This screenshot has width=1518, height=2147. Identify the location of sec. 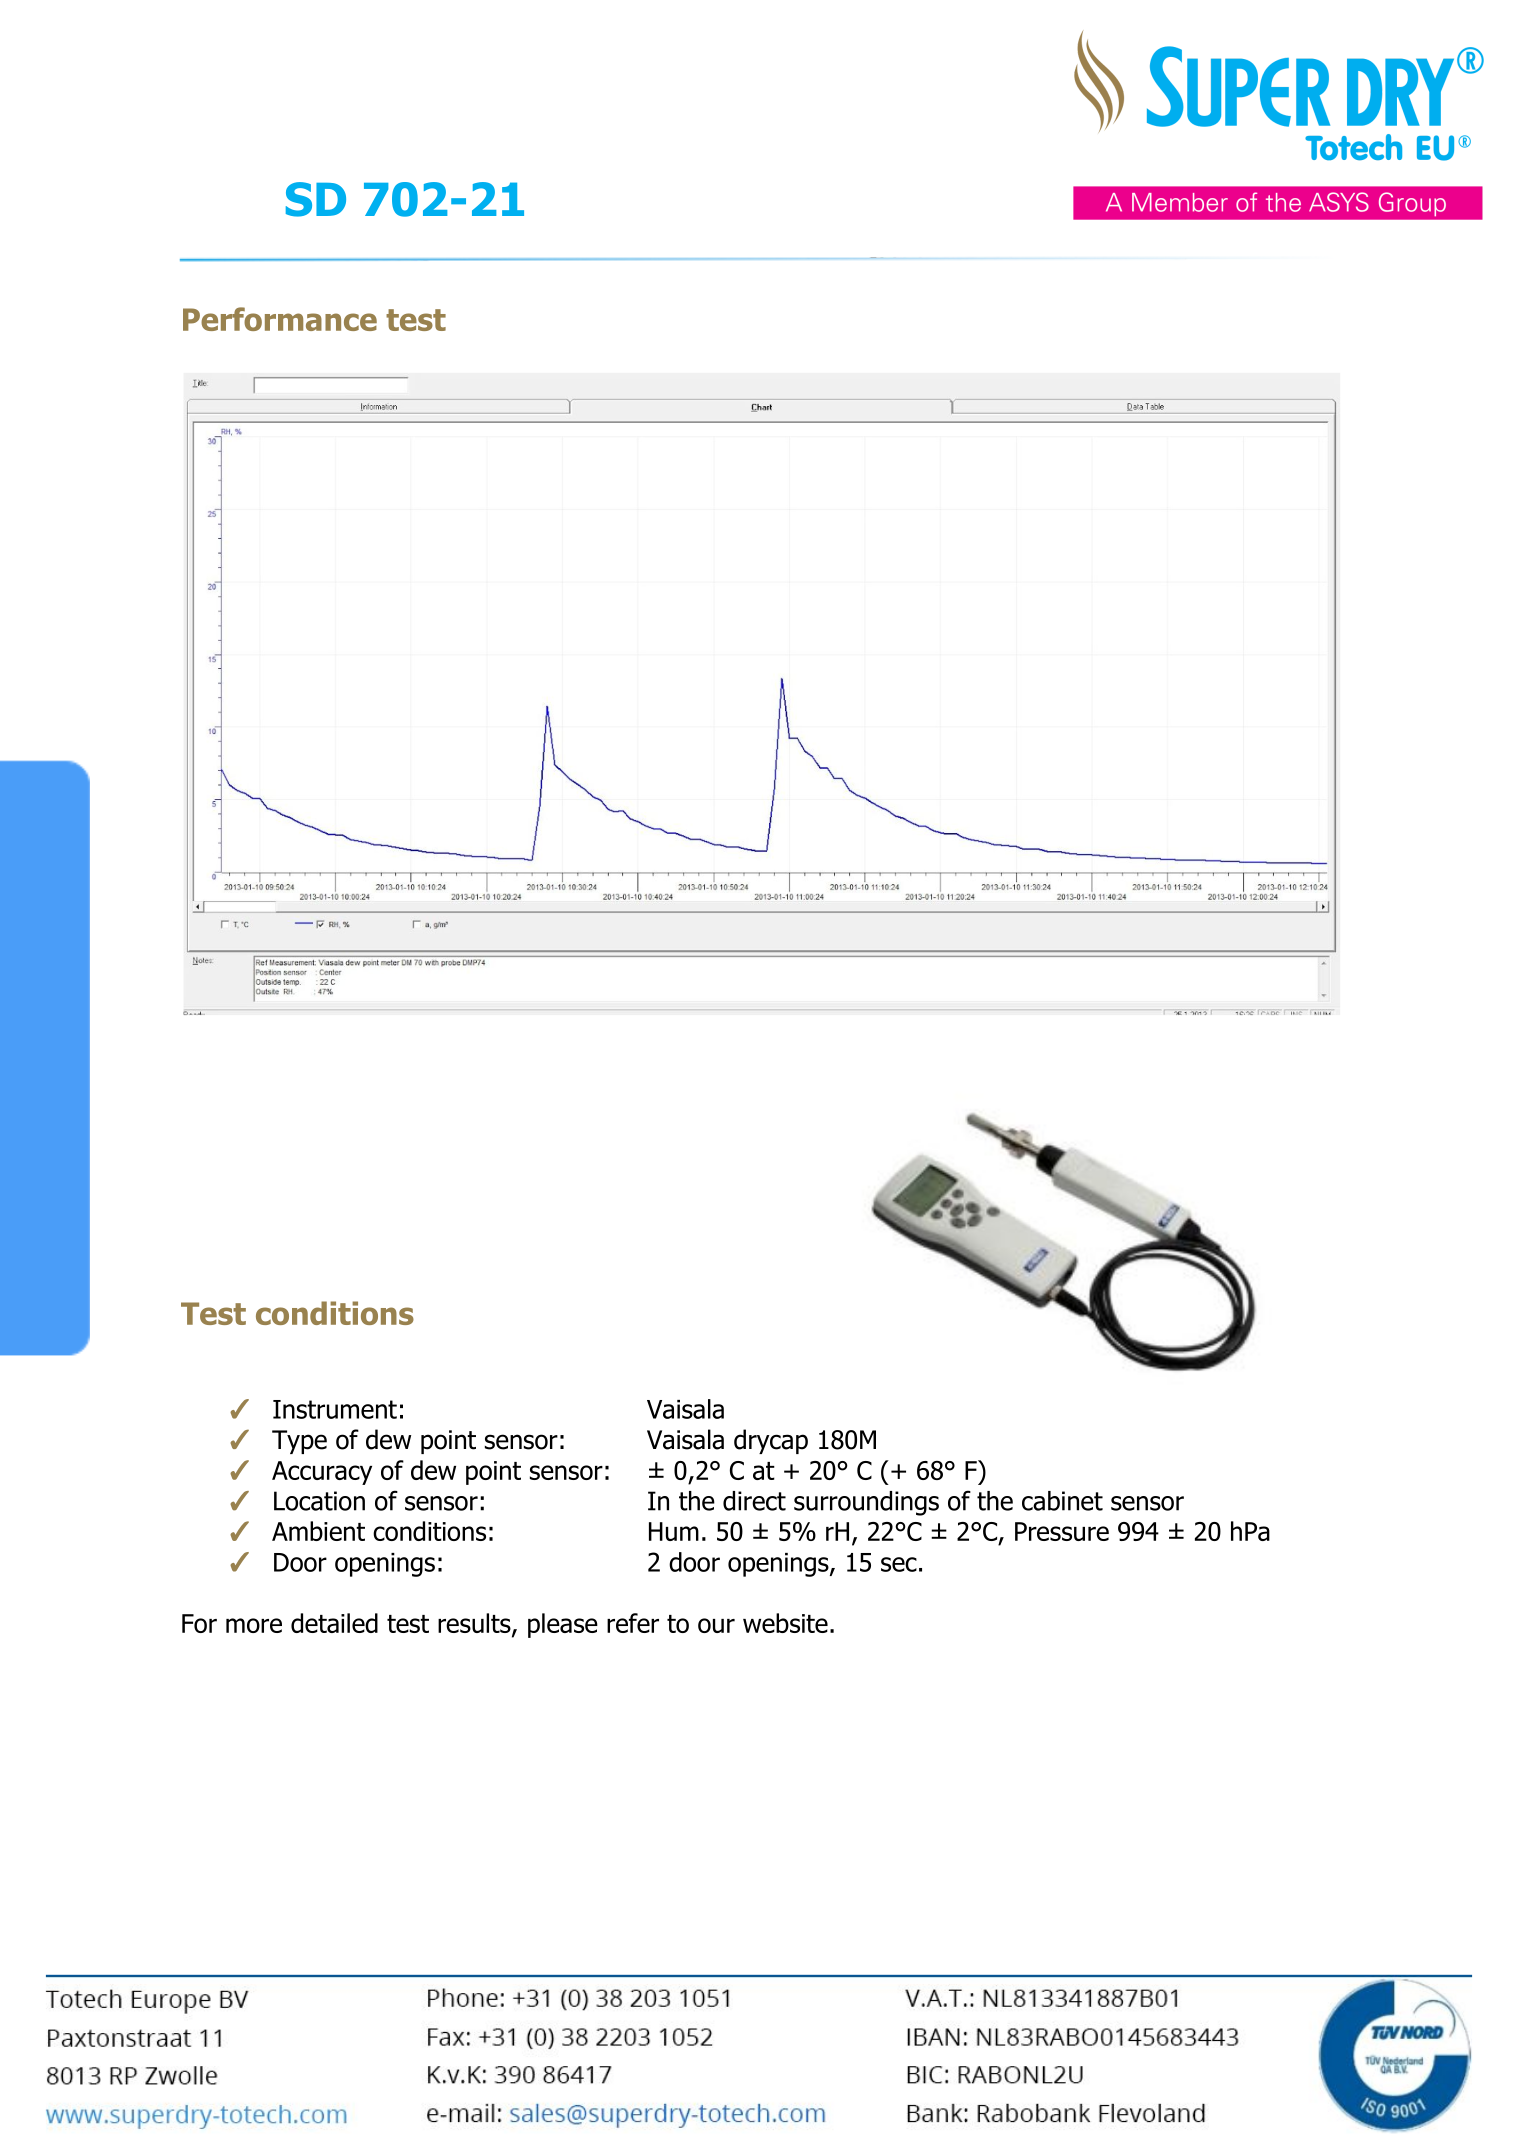
(899, 1564).
